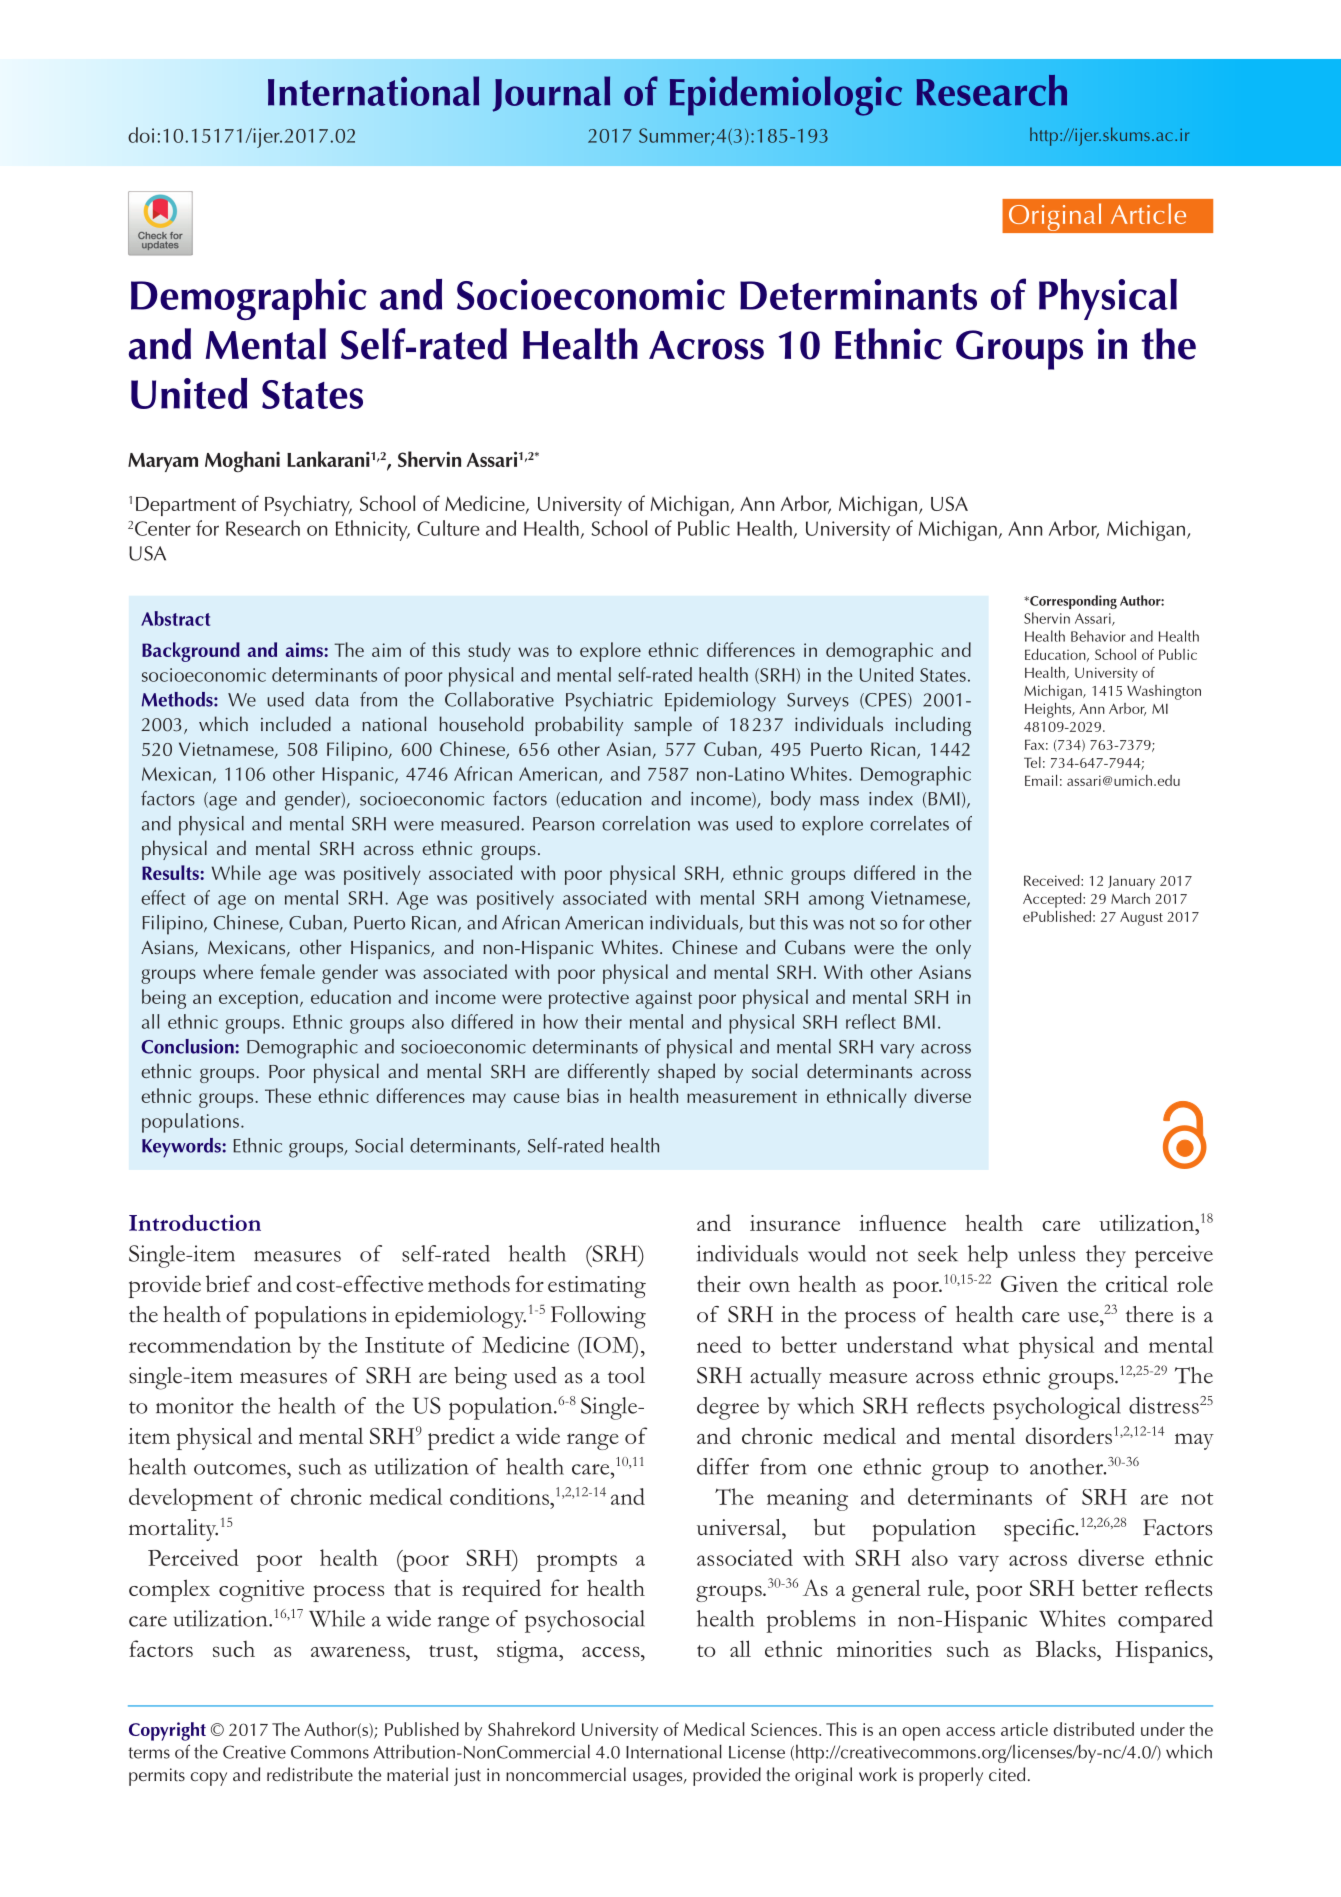  I want to click on Psychiatric, so click(609, 701).
